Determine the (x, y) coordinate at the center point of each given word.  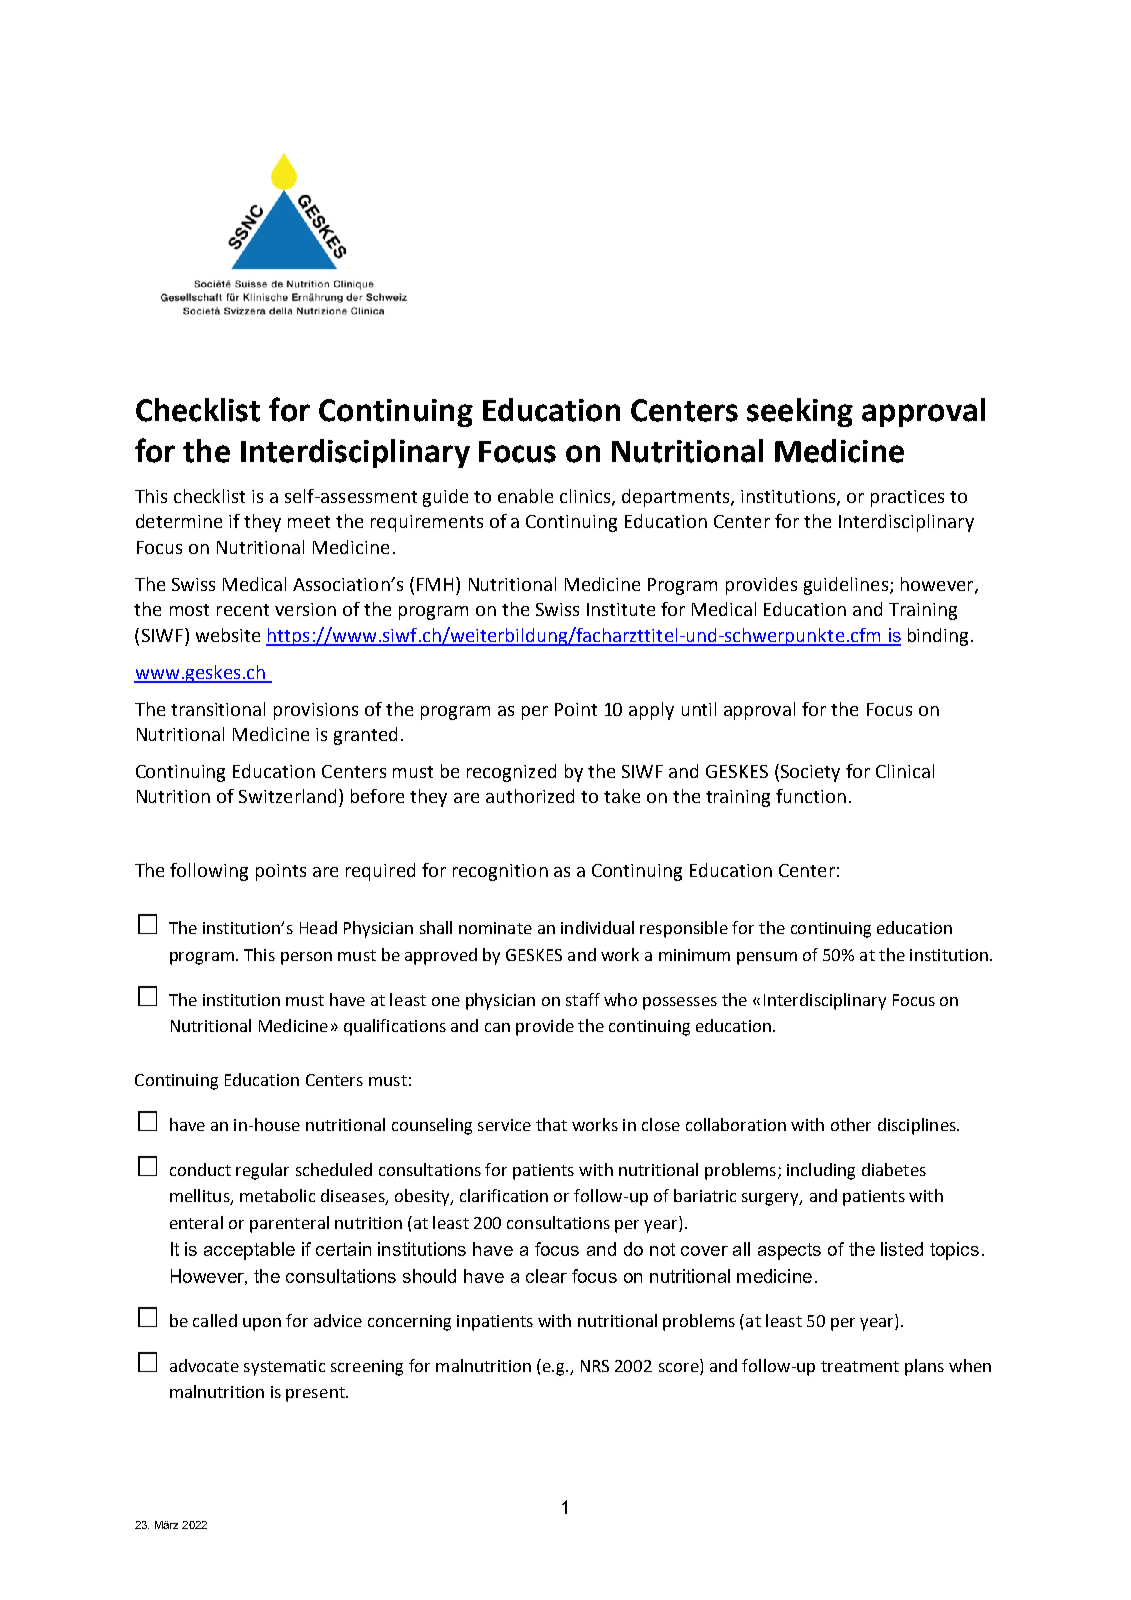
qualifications (395, 1027)
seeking (800, 412)
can (497, 1027)
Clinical (905, 771)
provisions (316, 711)
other (851, 1124)
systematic (284, 1368)
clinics (586, 497)
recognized (511, 773)
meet (309, 522)
